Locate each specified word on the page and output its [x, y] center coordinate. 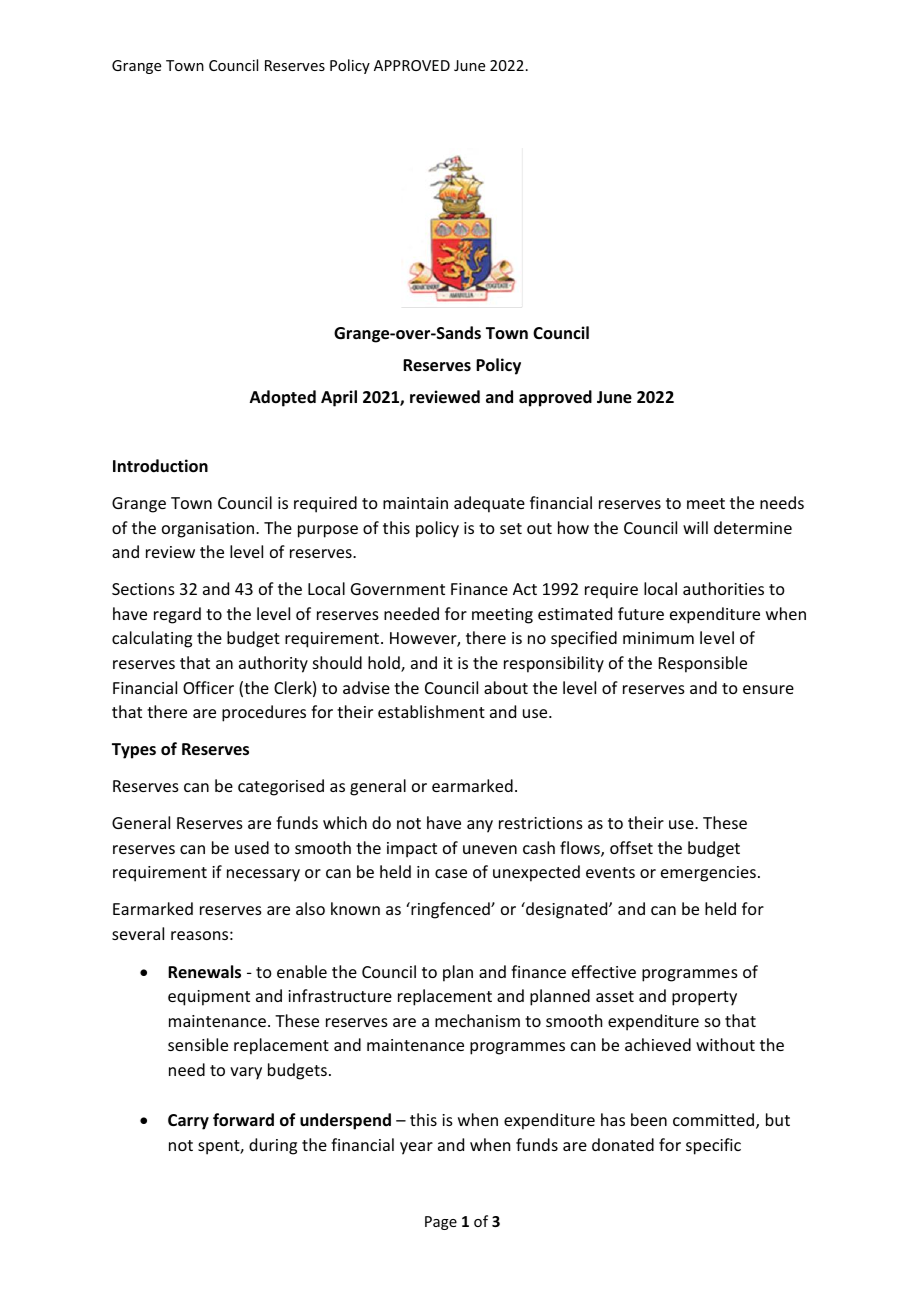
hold [385, 664]
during [273, 1146]
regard [177, 615]
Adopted [283, 398]
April [339, 398]
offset [631, 847]
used [252, 847]
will [695, 527]
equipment [209, 998]
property [704, 998]
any [480, 826]
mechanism [477, 1020]
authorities [723, 588]
